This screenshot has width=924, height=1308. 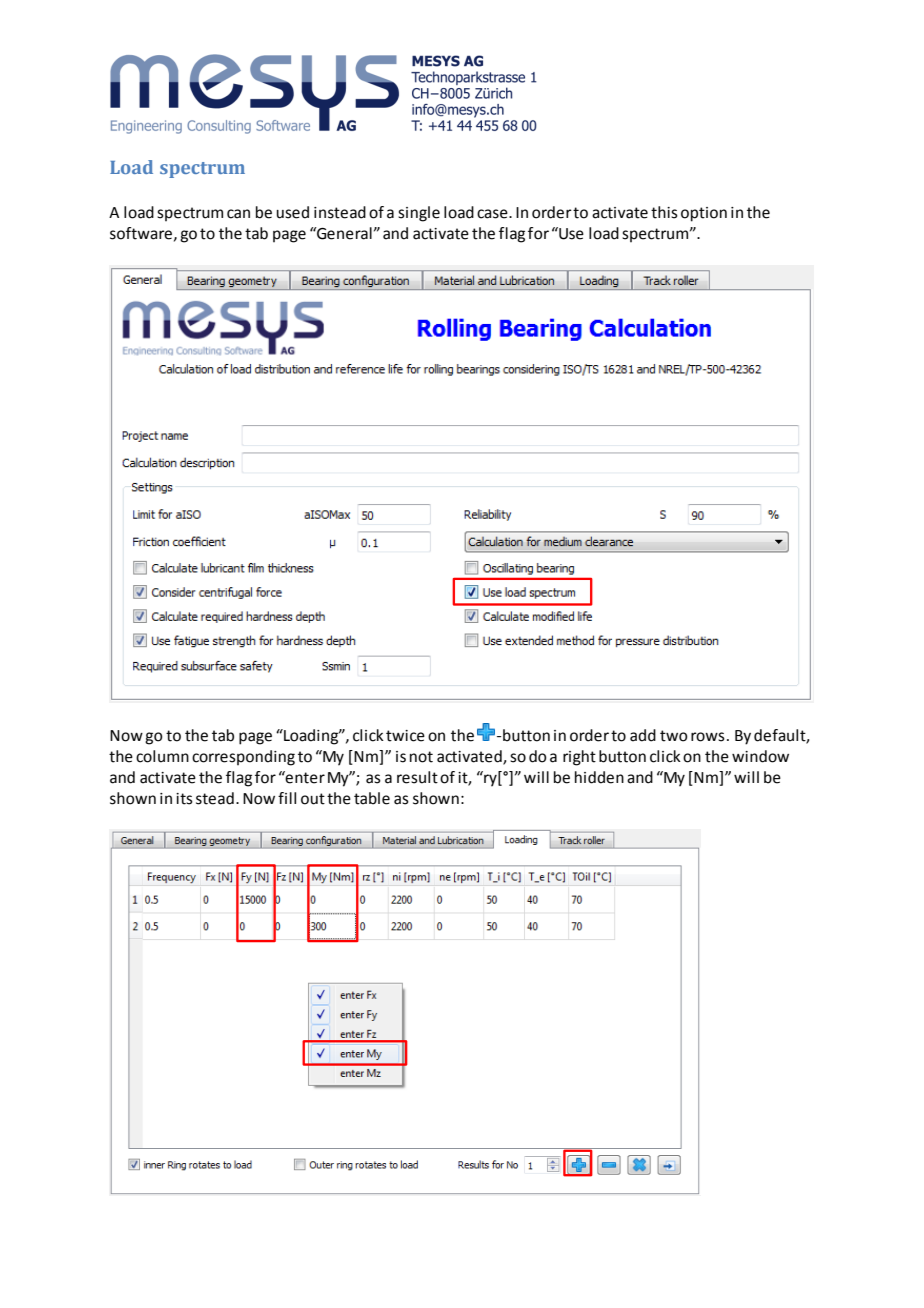 I want to click on can, so click(x=238, y=214).
